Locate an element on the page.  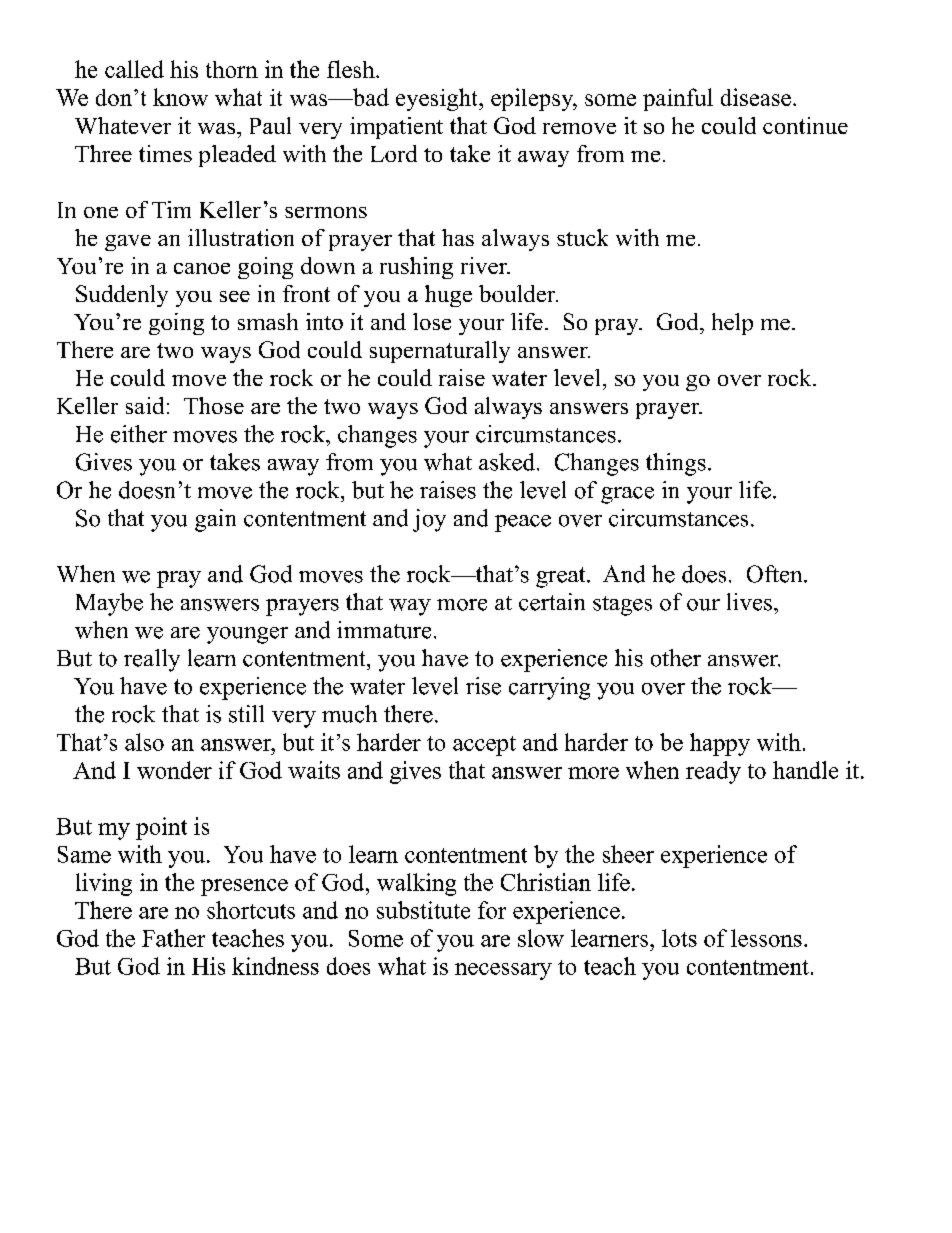
huge is located at coordinates (448, 296).
